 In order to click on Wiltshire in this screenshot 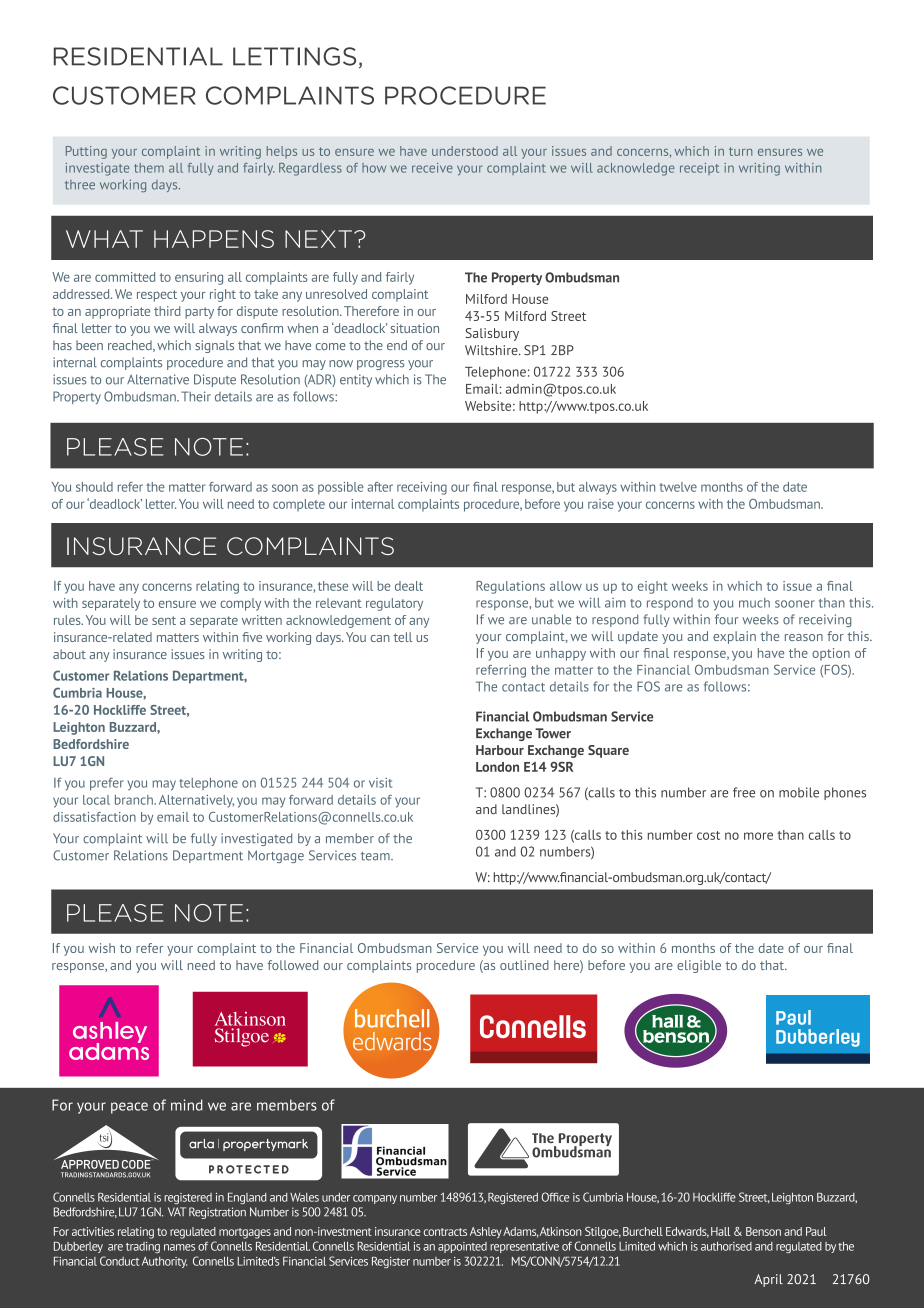, I will do `click(492, 350)`.
